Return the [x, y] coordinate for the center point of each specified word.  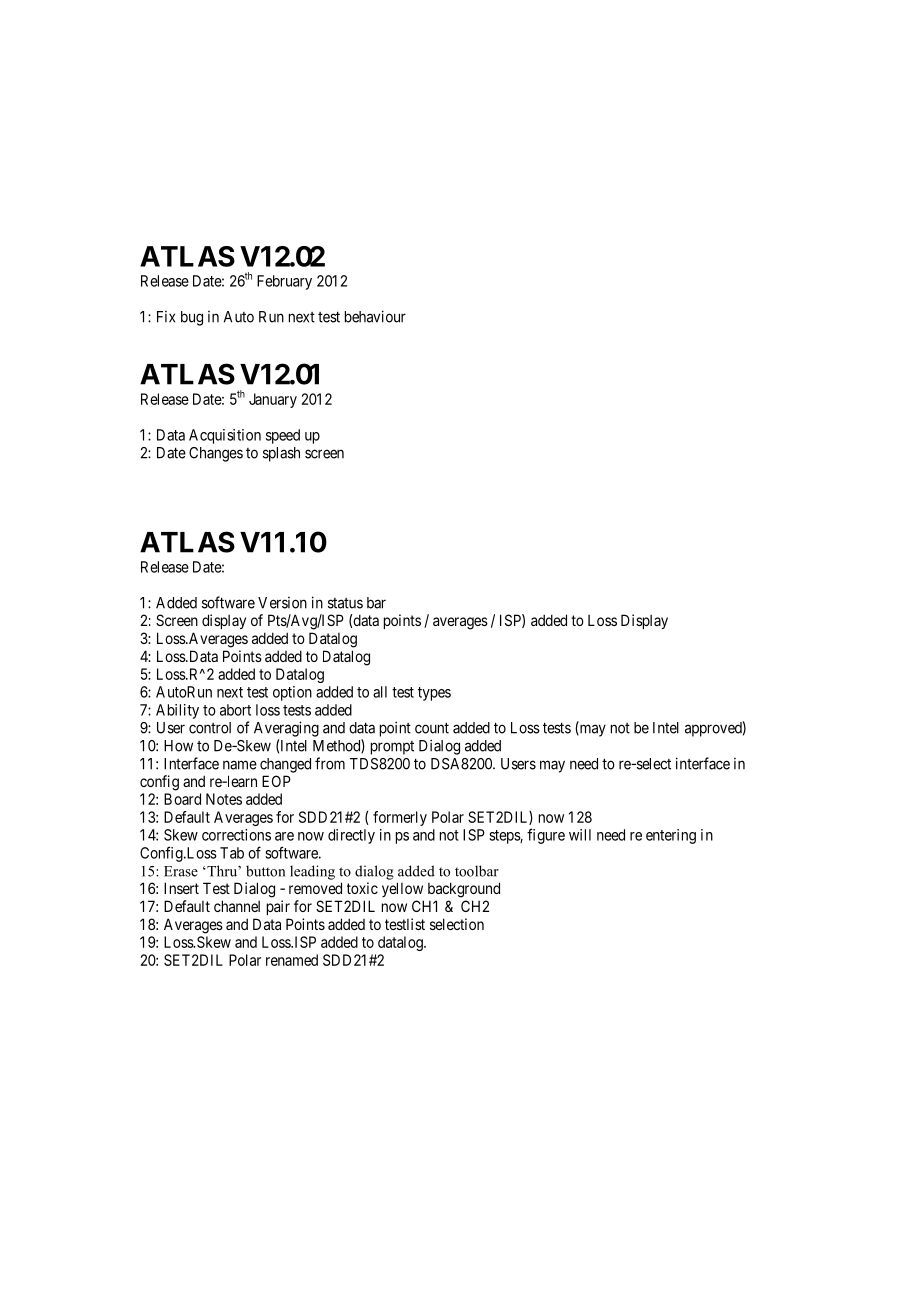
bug [192, 318]
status [345, 603]
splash [281, 454]
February [284, 282]
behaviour [375, 316]
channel [237, 906]
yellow [402, 889]
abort [235, 710]
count [432, 728]
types [434, 694]
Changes [216, 454]
